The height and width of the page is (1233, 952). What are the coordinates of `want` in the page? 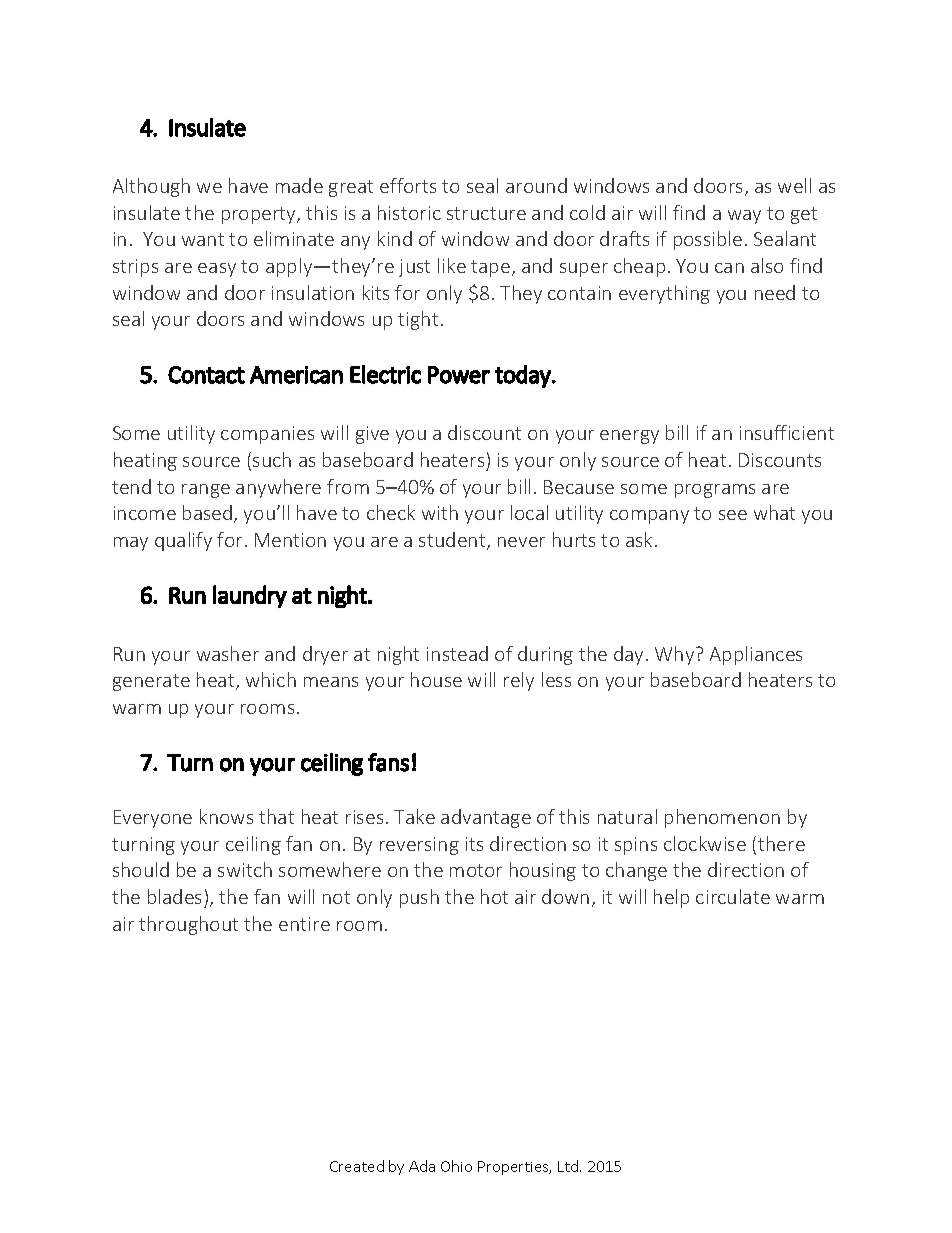 It's located at (203, 239).
